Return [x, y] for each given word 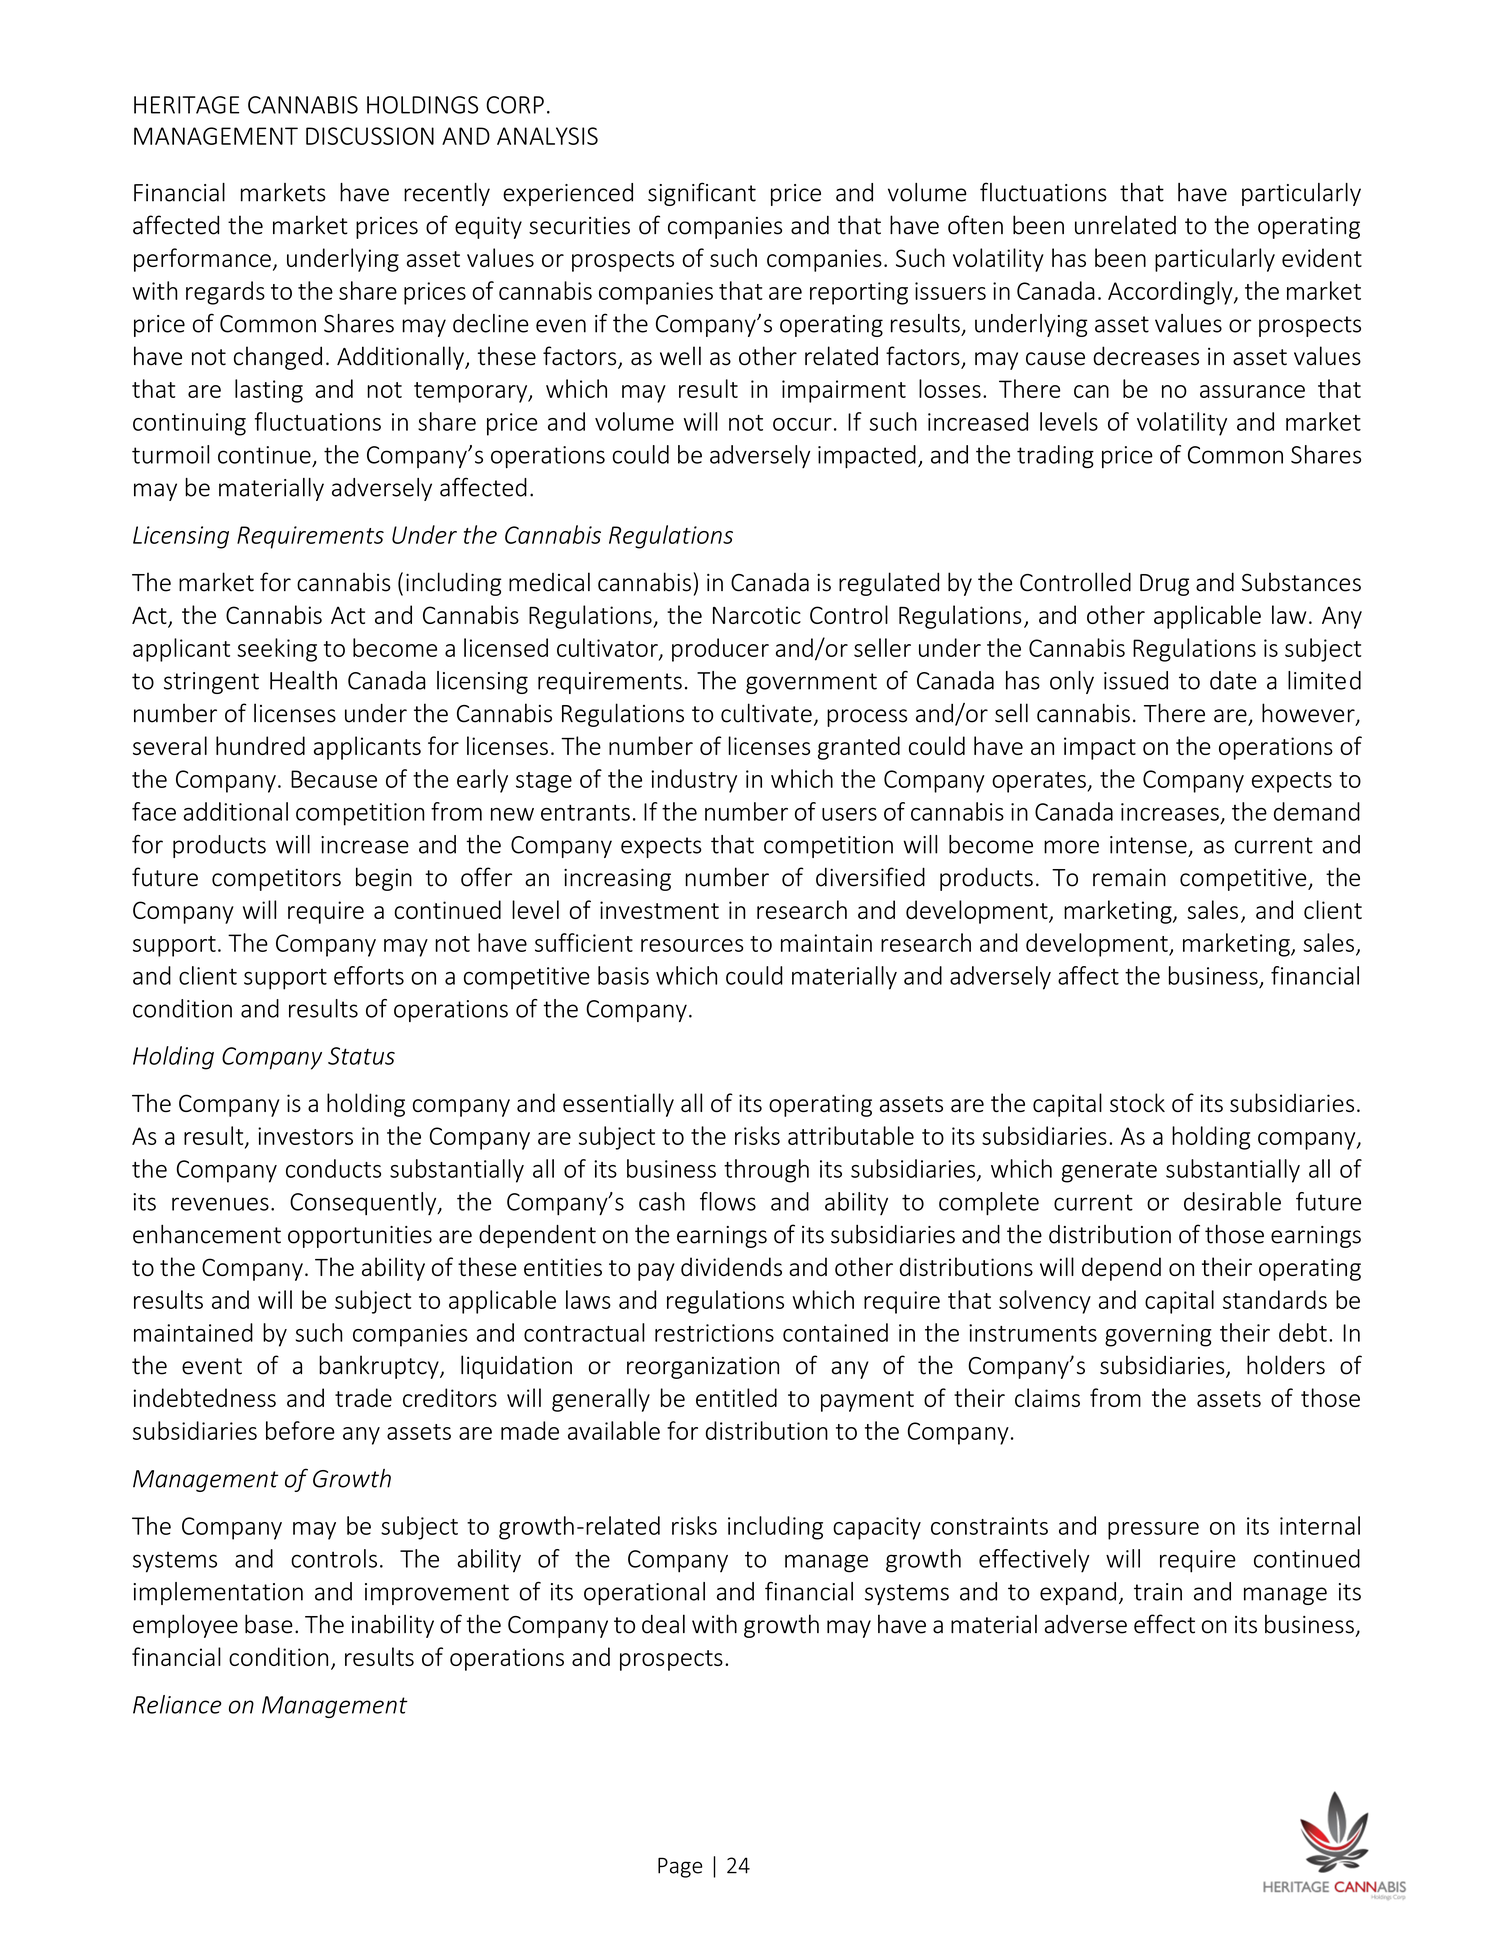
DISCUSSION [370, 136]
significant [702, 194]
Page [680, 1867]
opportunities [360, 1237]
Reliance [177, 1704]
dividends [731, 1266]
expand [1078, 1593]
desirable [1232, 1201]
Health [303, 680]
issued [1136, 680]
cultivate [766, 713]
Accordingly [1171, 293]
